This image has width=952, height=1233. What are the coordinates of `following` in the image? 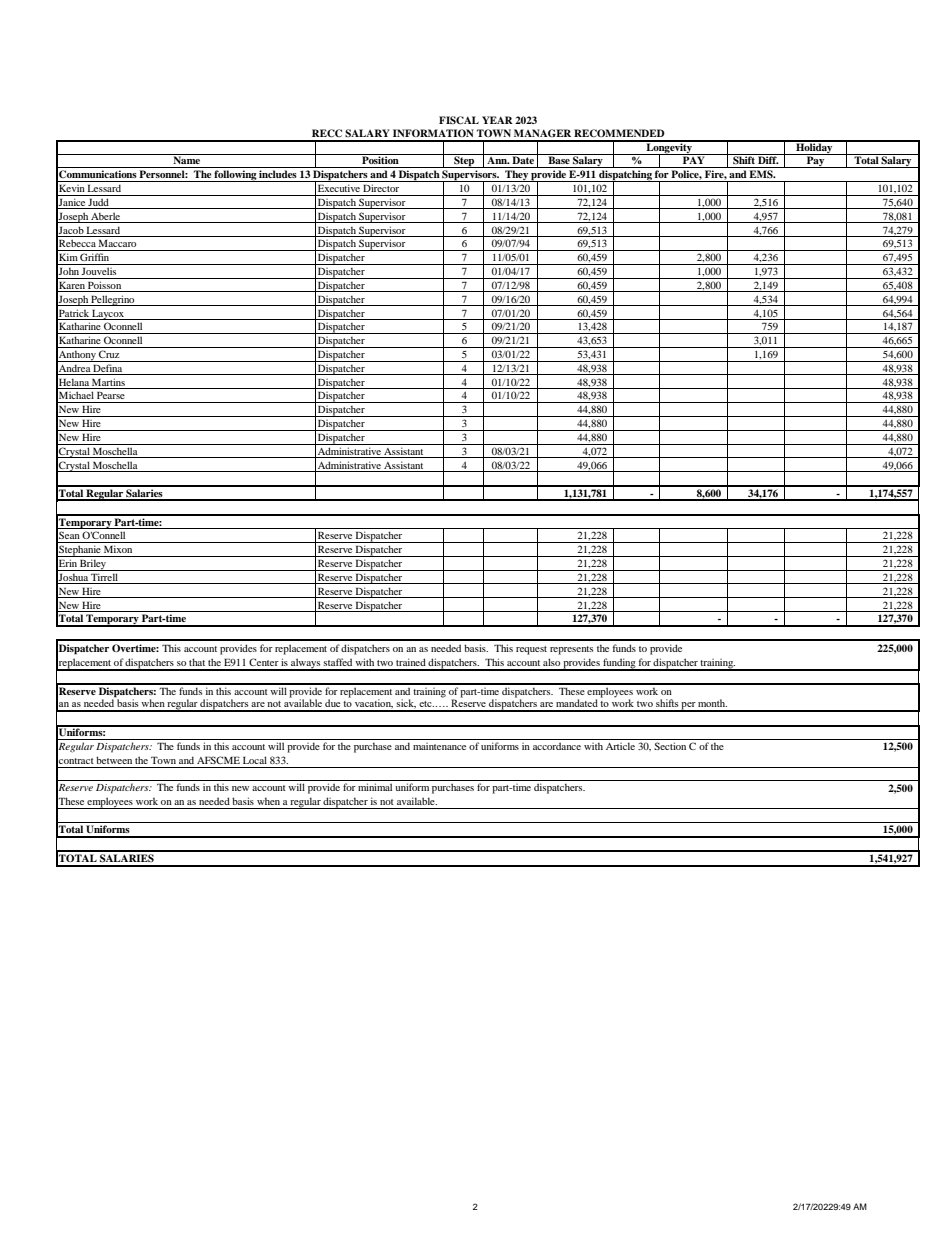 It's located at (235, 176).
